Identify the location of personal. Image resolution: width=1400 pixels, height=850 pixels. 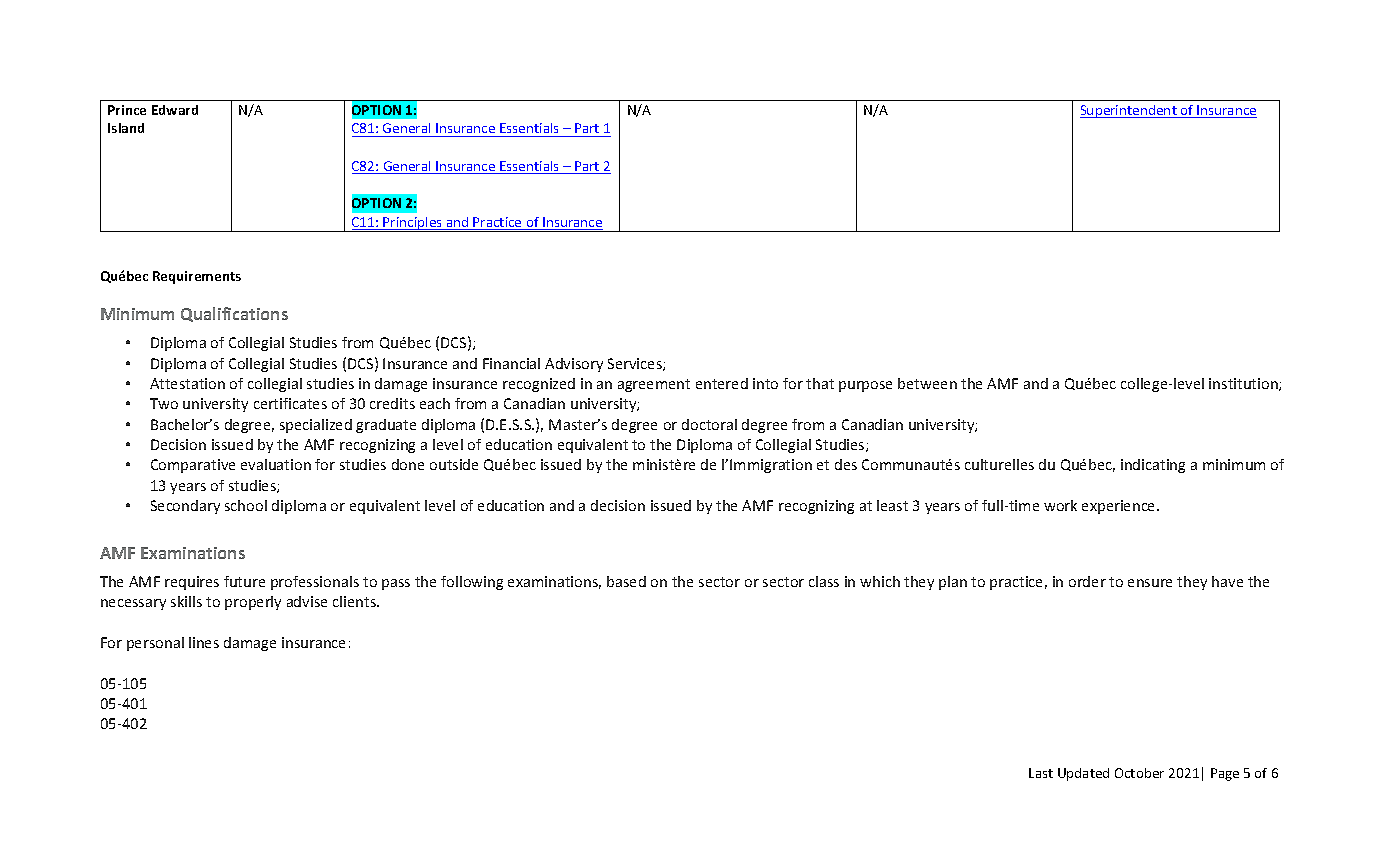
(155, 644).
